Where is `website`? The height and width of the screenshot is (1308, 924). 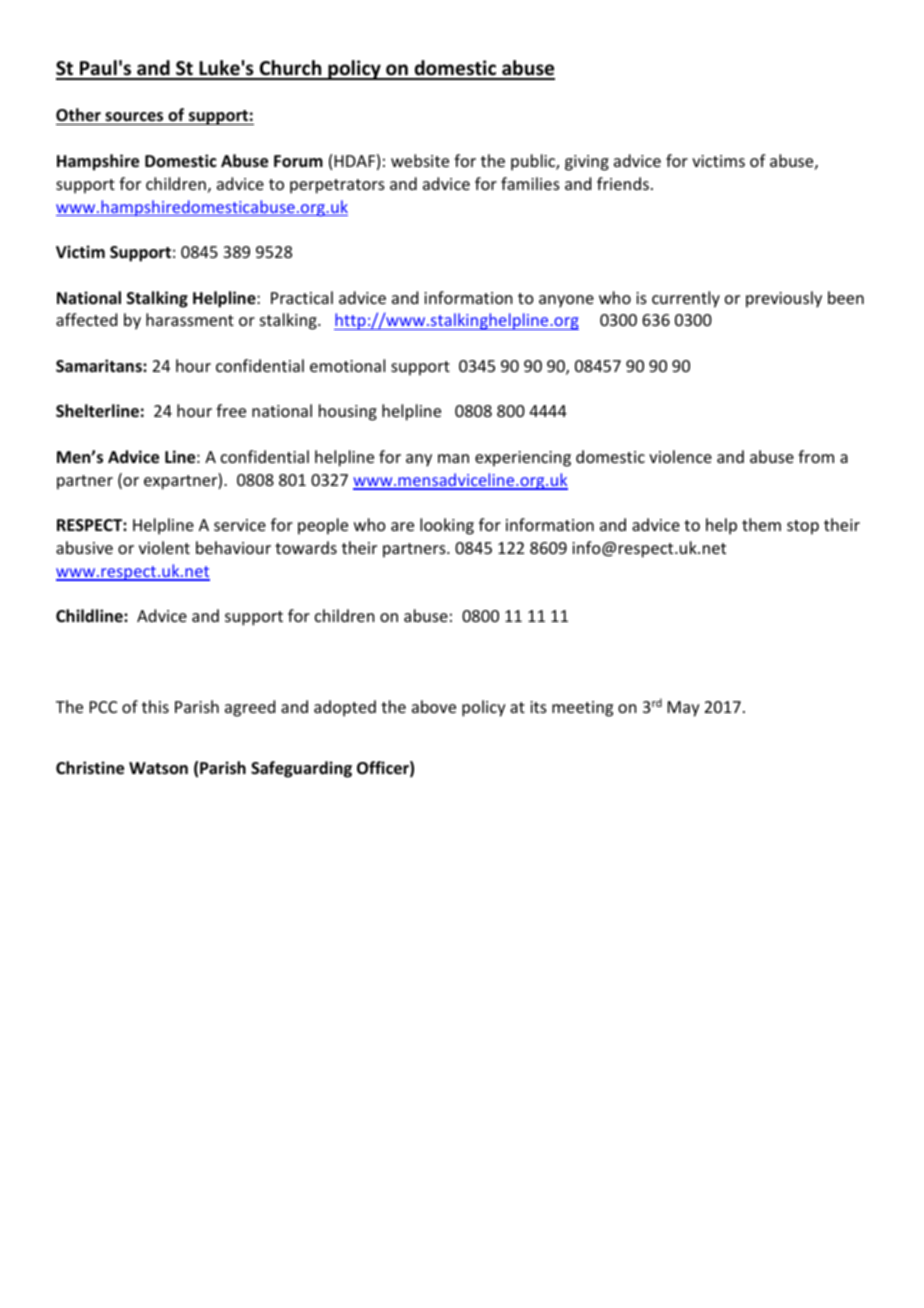
website is located at coordinates (420, 160).
